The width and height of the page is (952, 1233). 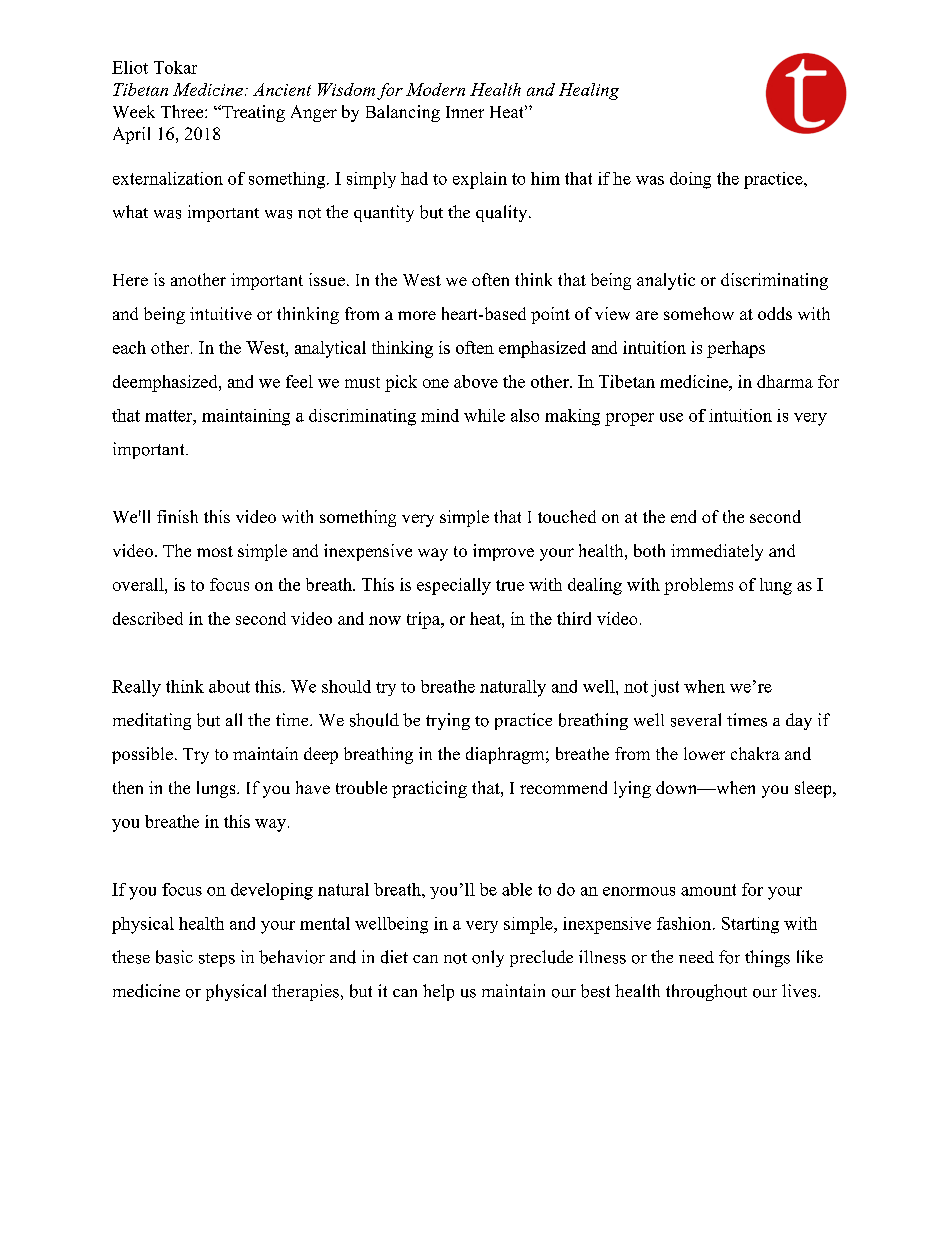 I want to click on Inner, so click(x=465, y=112).
